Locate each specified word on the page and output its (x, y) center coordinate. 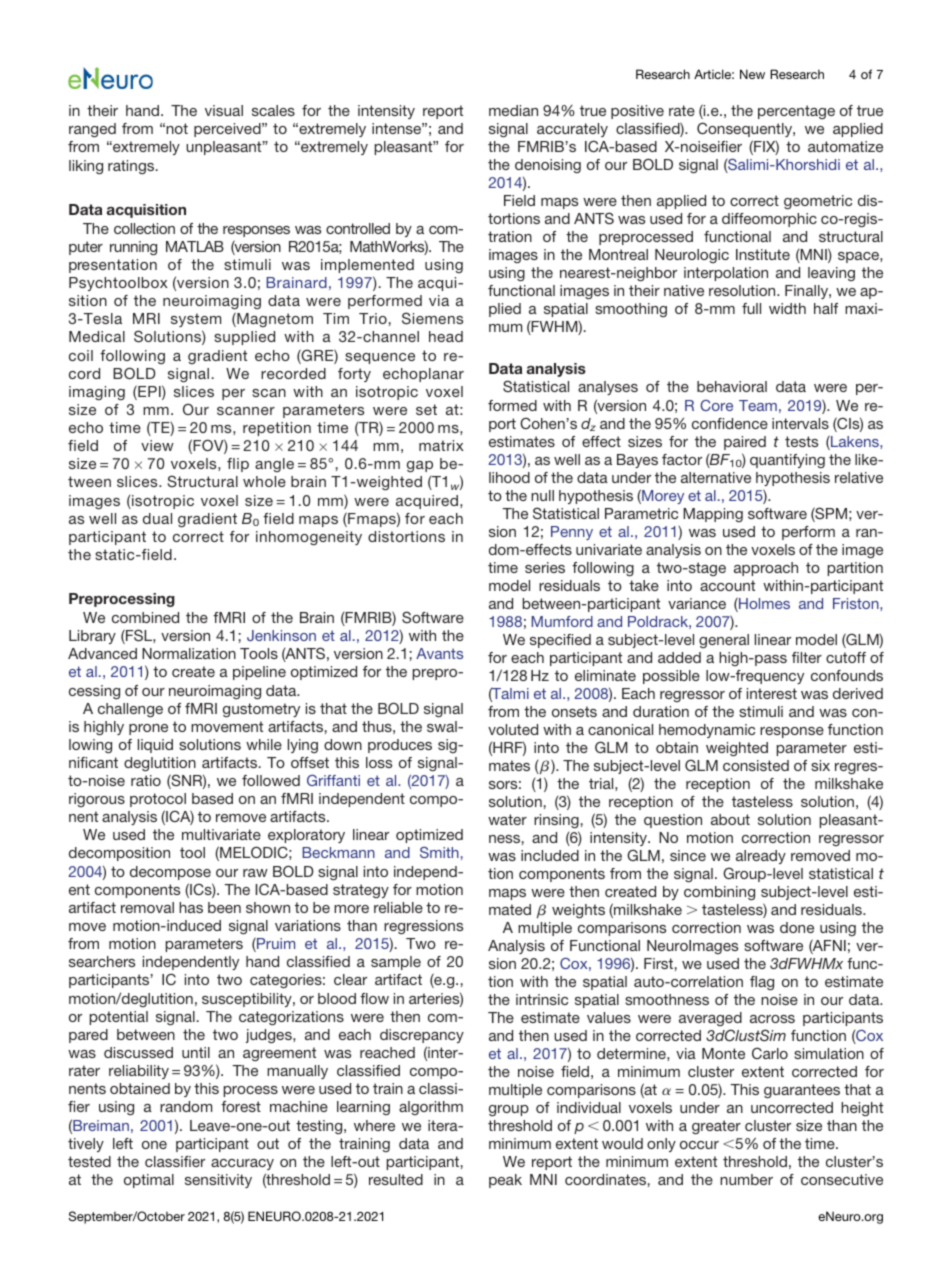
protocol (158, 800)
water (507, 819)
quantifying (787, 461)
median (513, 110)
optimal (149, 1181)
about (730, 819)
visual (224, 110)
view (157, 445)
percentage (796, 112)
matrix (441, 445)
